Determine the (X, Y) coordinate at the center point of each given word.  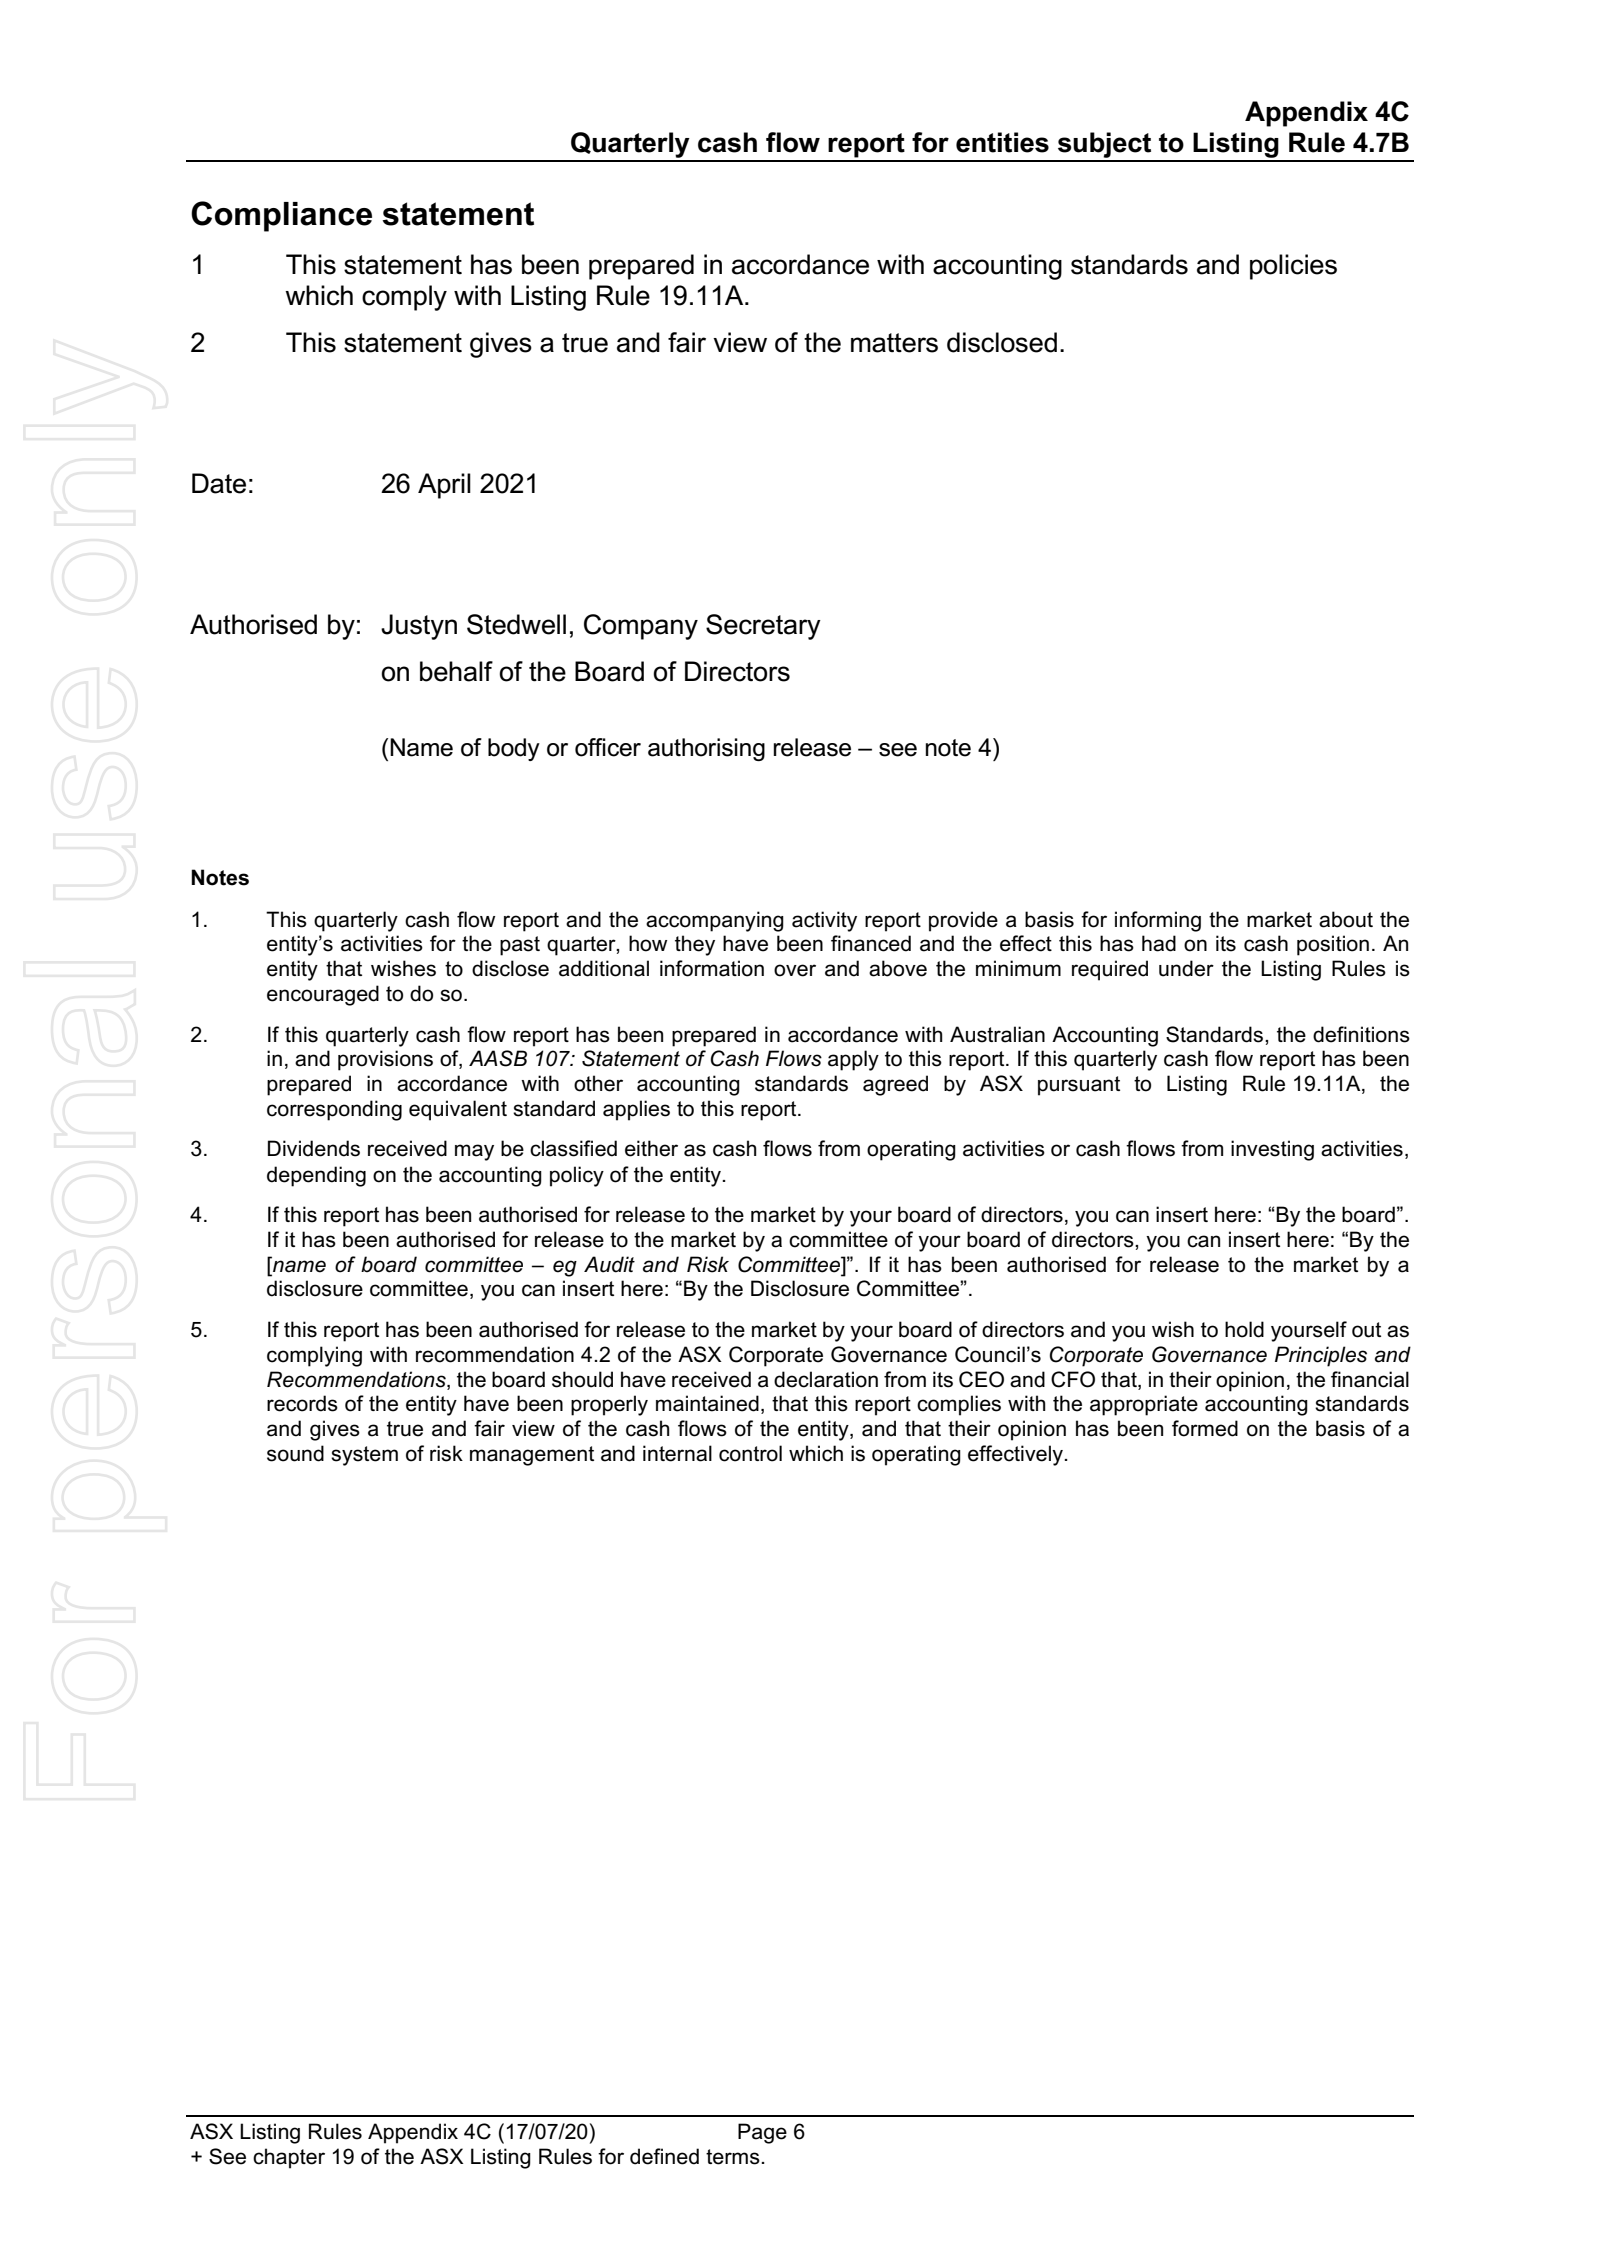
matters (894, 343)
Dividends (314, 1148)
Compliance (281, 216)
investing (1272, 1150)
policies (1293, 267)
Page (762, 2133)
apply (853, 1060)
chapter (289, 2158)
